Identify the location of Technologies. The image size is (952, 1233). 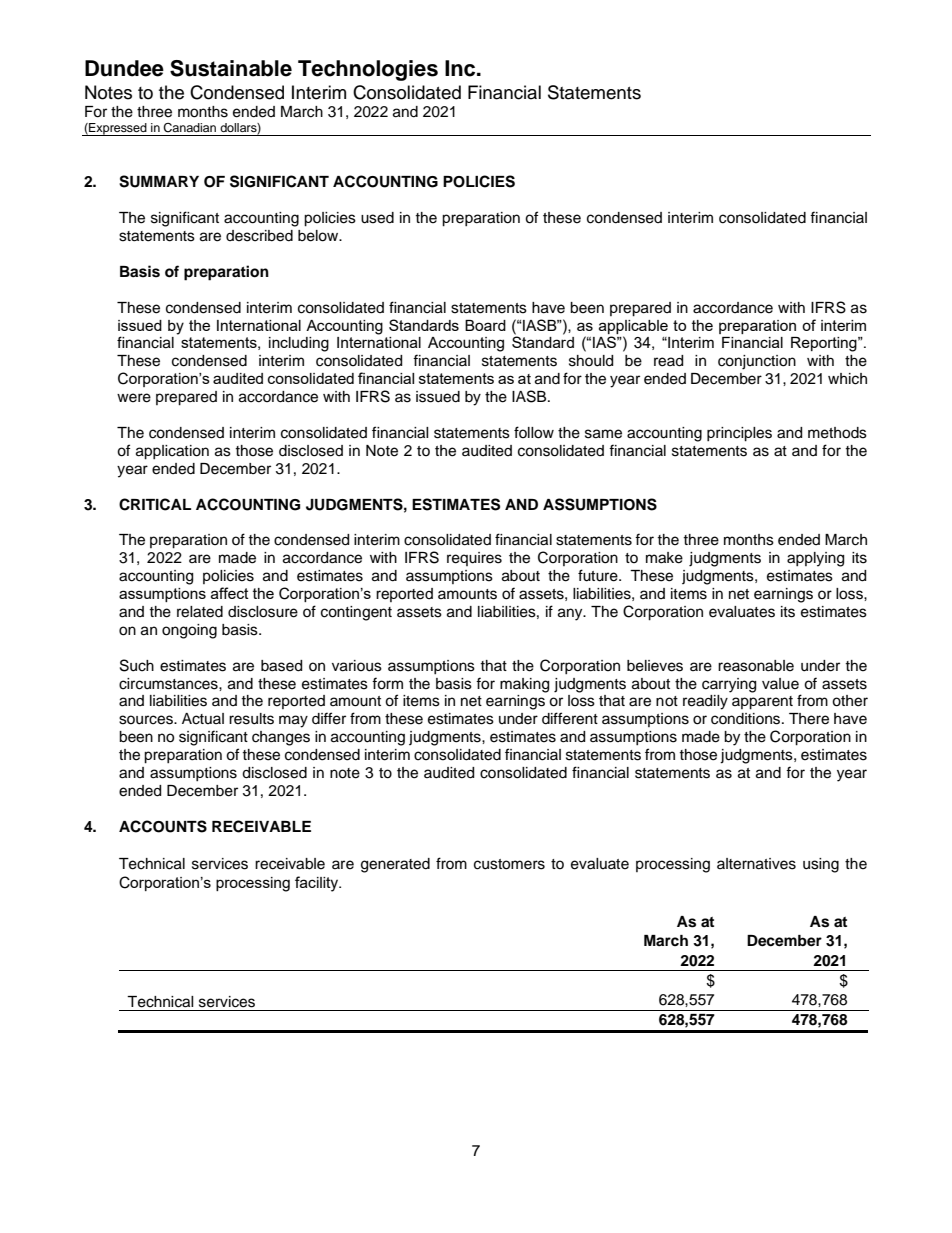
(368, 70).
